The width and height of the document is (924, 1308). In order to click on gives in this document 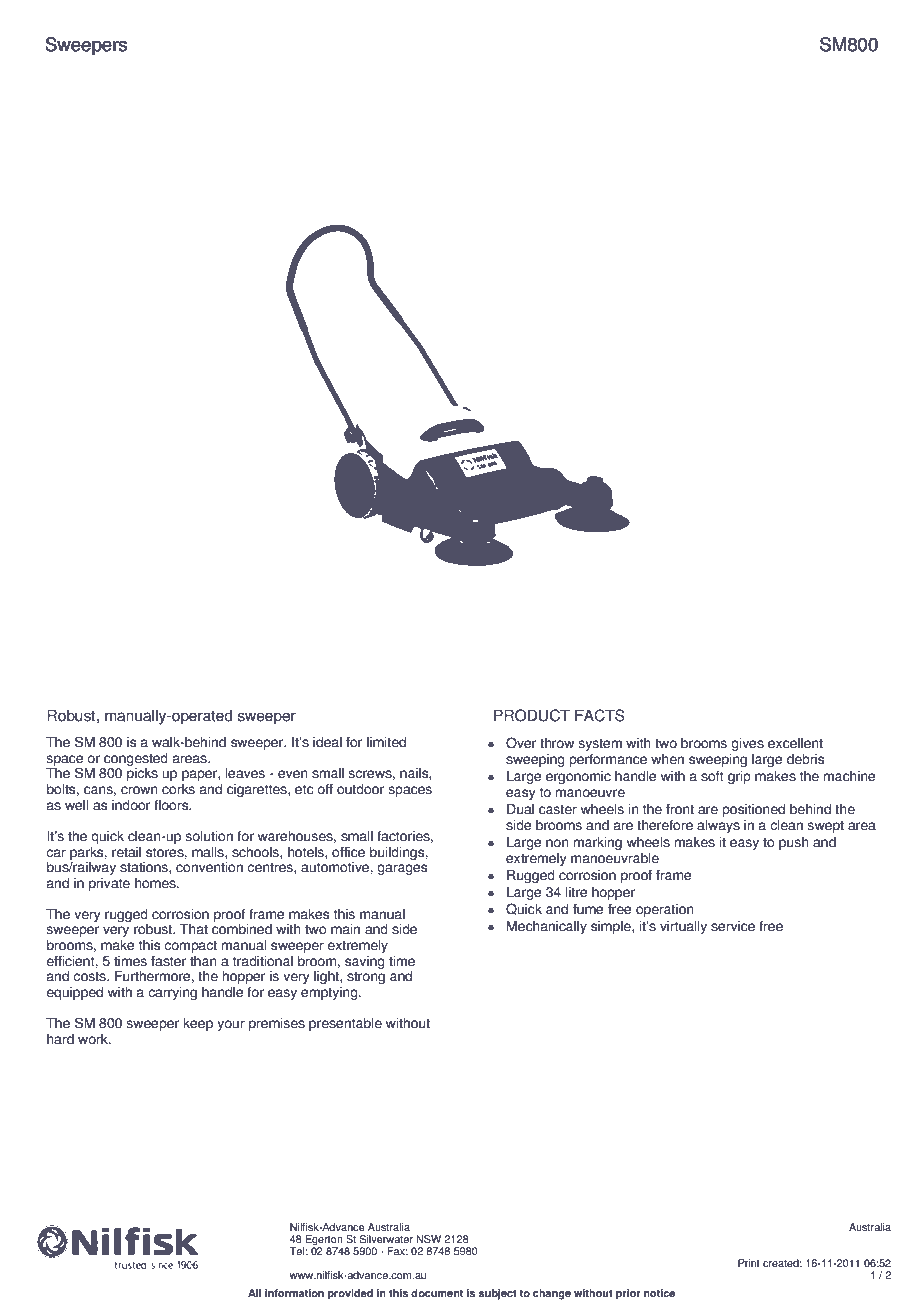, I will do `click(747, 744)`.
